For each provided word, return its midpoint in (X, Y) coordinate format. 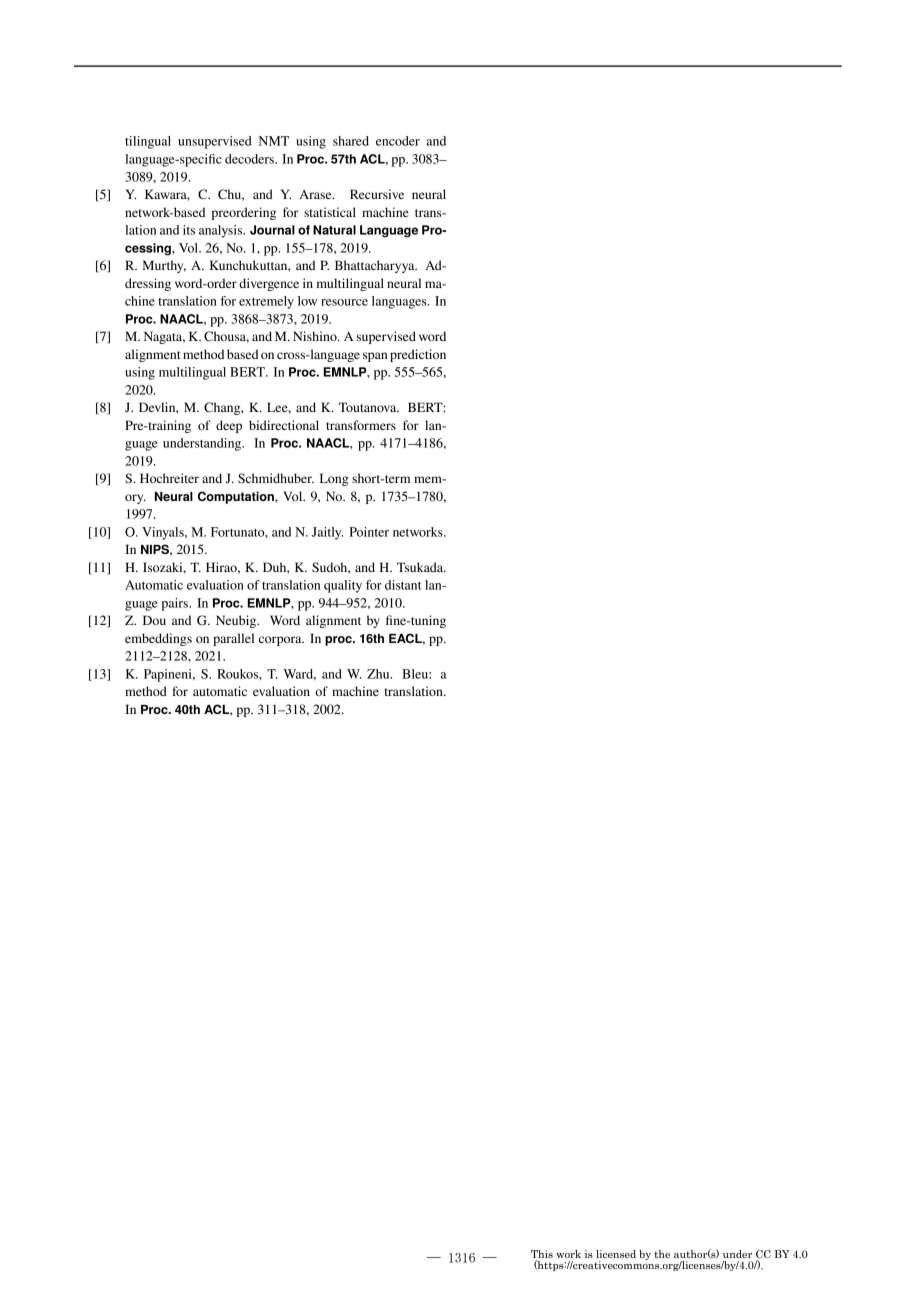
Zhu (379, 674)
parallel (233, 639)
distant (403, 585)
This (542, 1255)
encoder (398, 141)
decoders (250, 159)
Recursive (377, 194)
